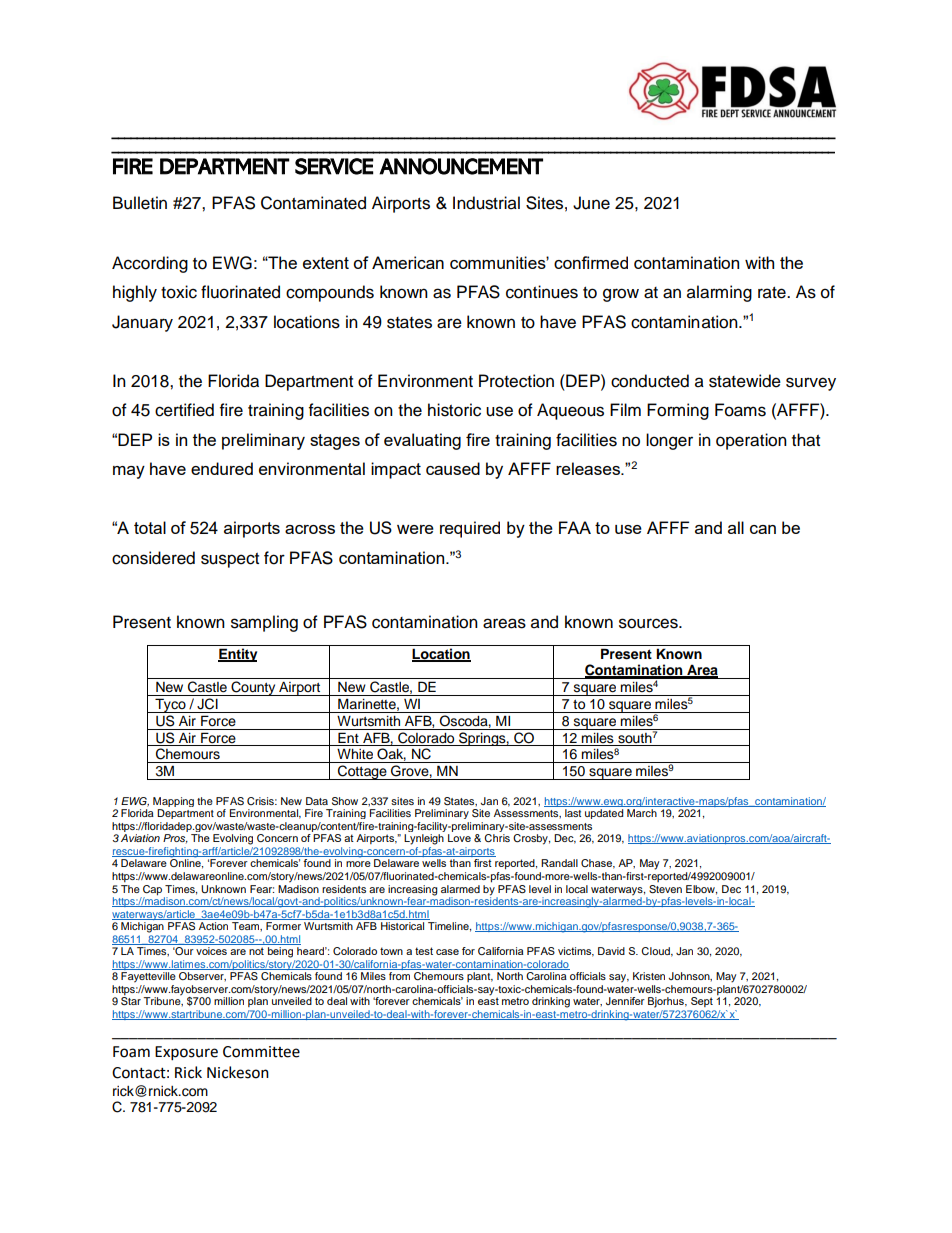 The image size is (952, 1233). I want to click on operation, so click(751, 441).
